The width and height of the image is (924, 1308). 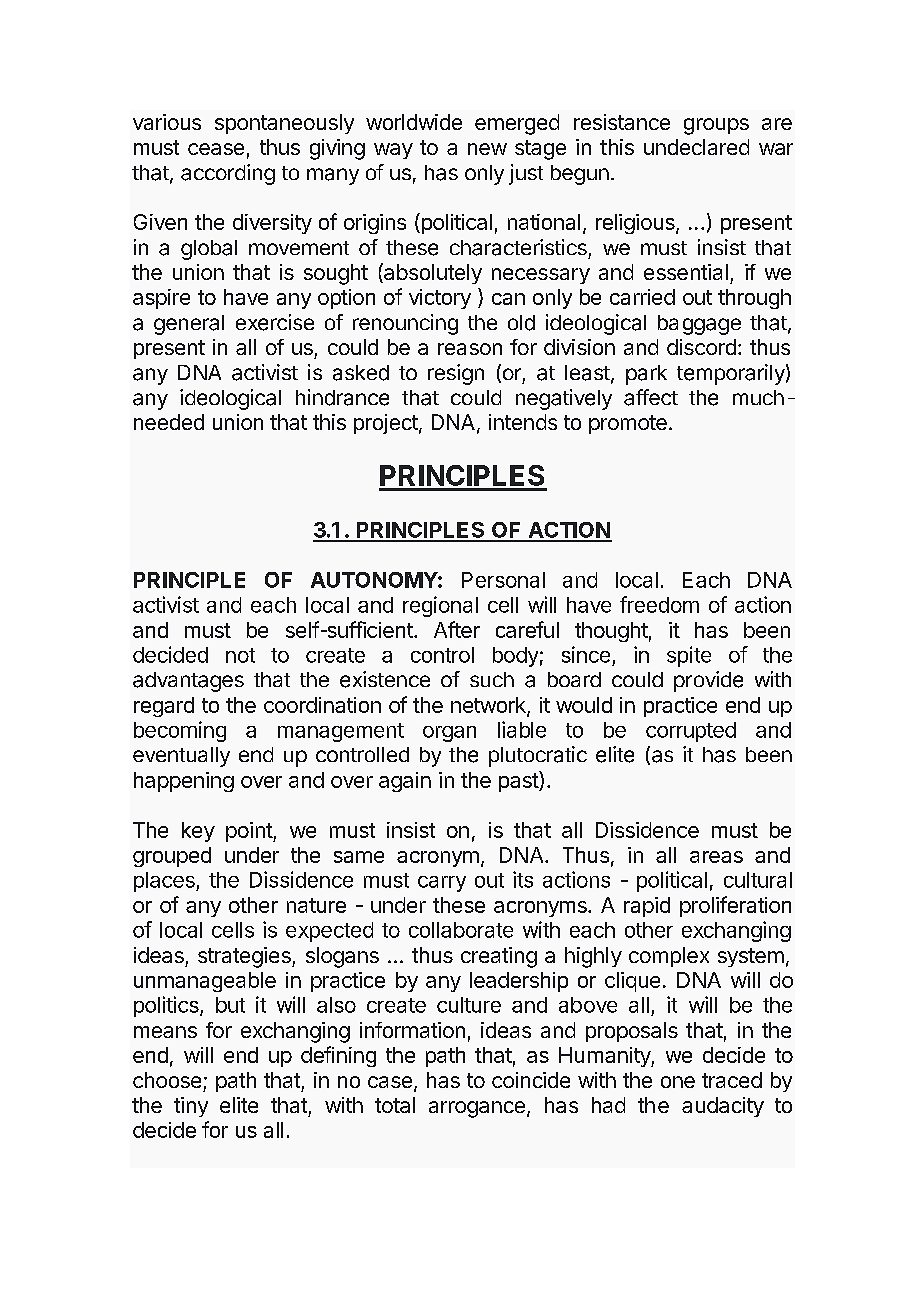 I want to click on new, so click(x=487, y=149).
